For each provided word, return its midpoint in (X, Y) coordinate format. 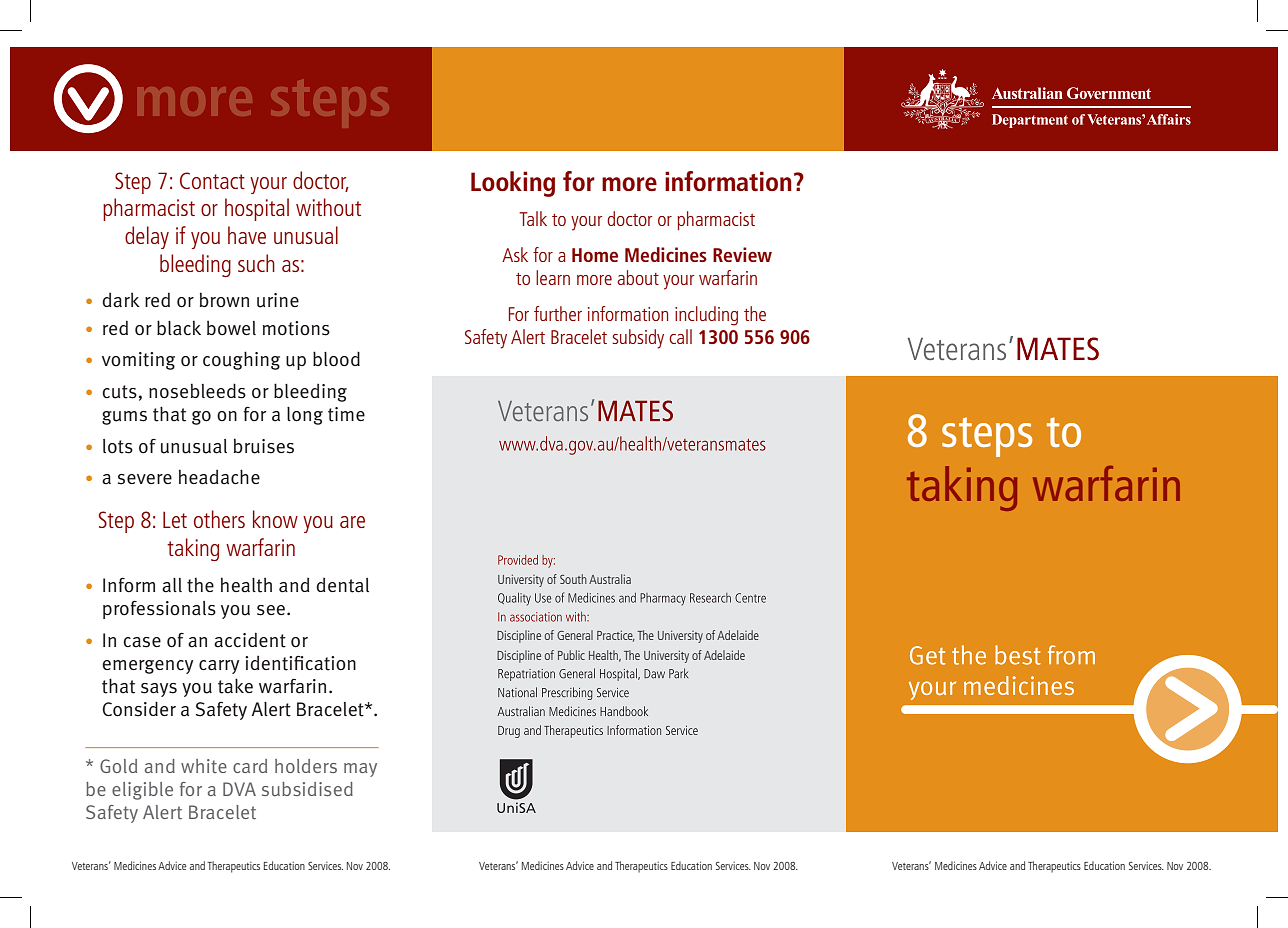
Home (595, 255)
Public (571, 655)
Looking (513, 184)
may (360, 770)
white (204, 766)
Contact (212, 180)
